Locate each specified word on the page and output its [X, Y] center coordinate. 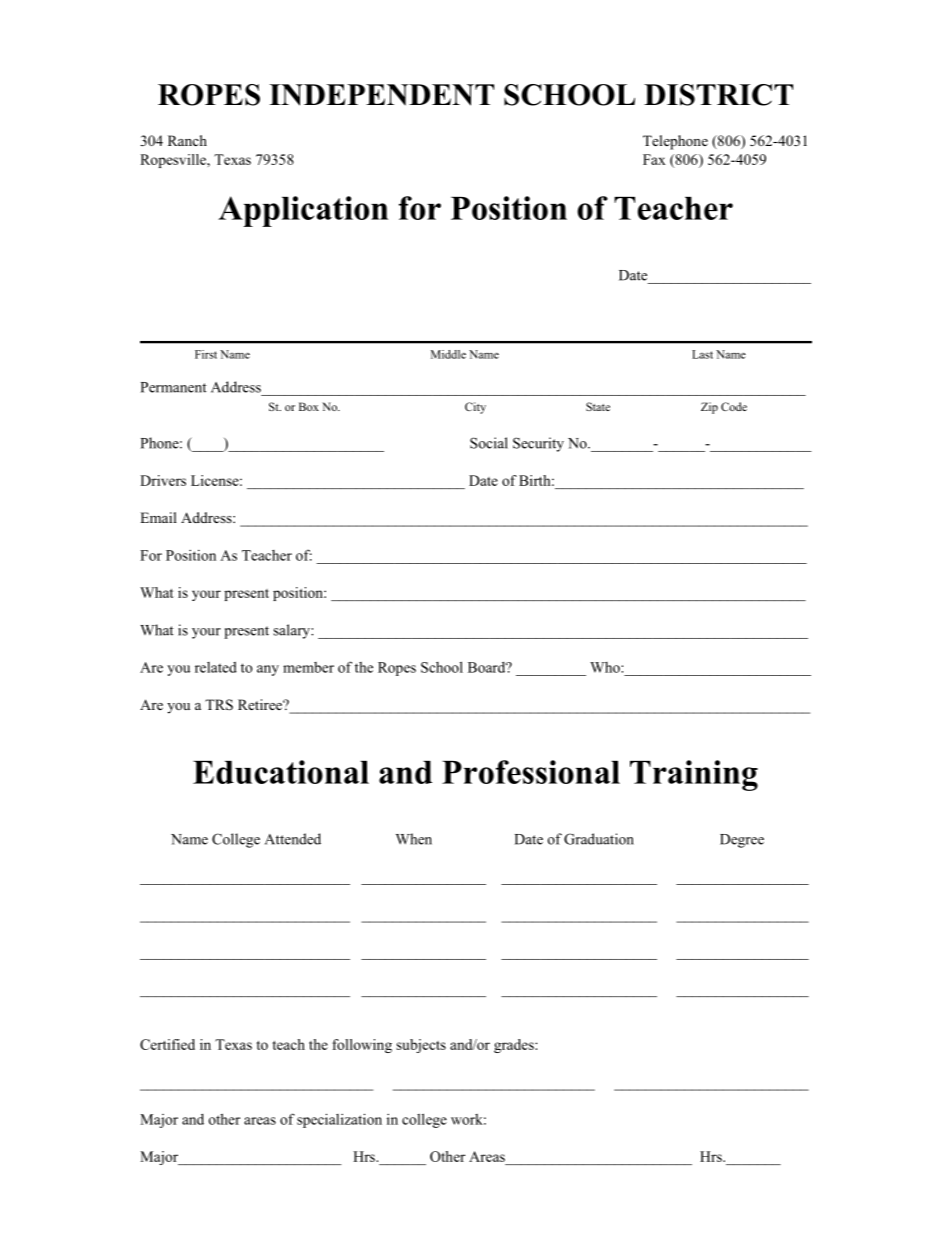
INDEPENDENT [381, 95]
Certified [167, 1044]
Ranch [187, 140]
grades [515, 1046]
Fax [654, 159]
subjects [421, 1046]
